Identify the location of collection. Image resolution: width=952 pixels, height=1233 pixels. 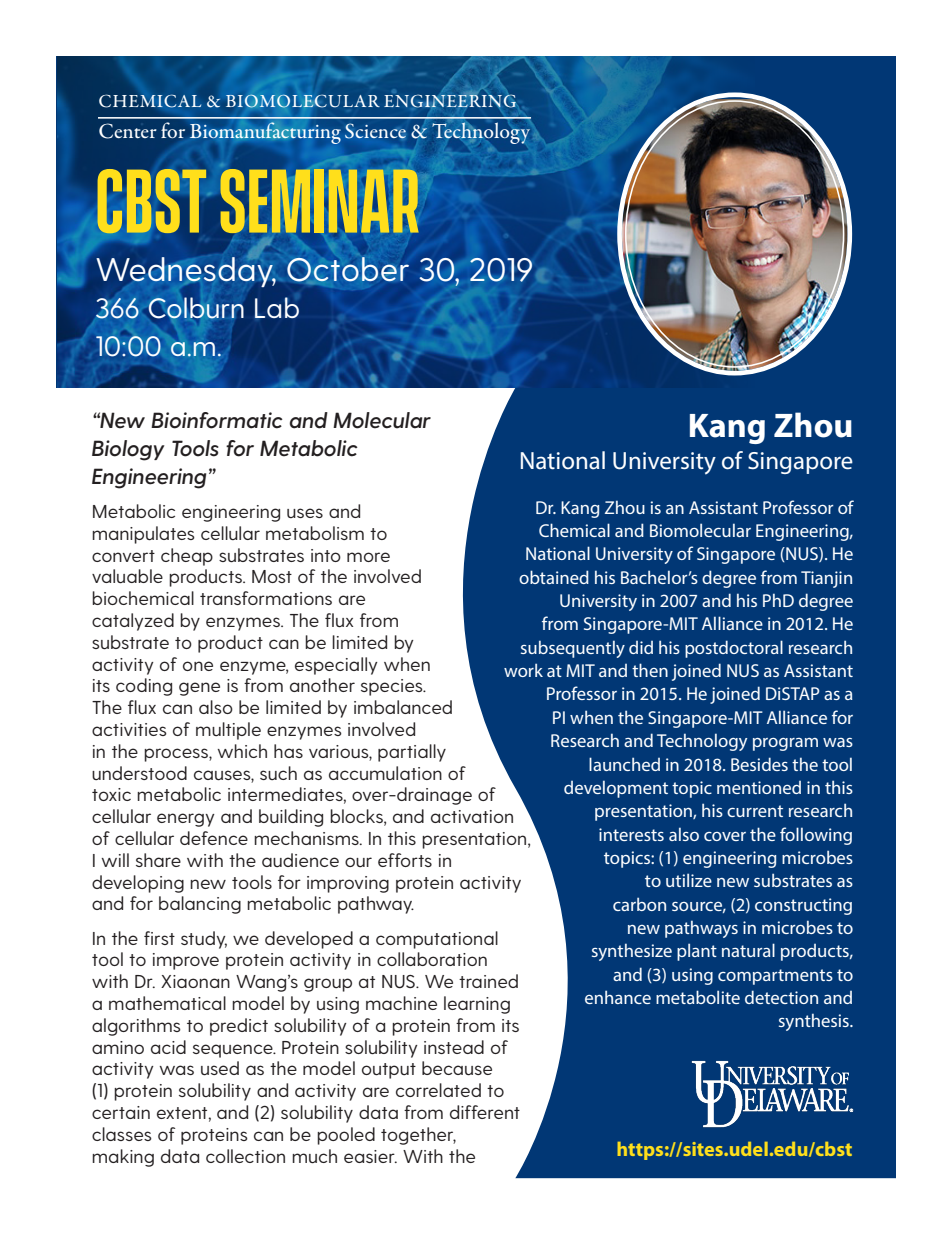
(245, 1156).
